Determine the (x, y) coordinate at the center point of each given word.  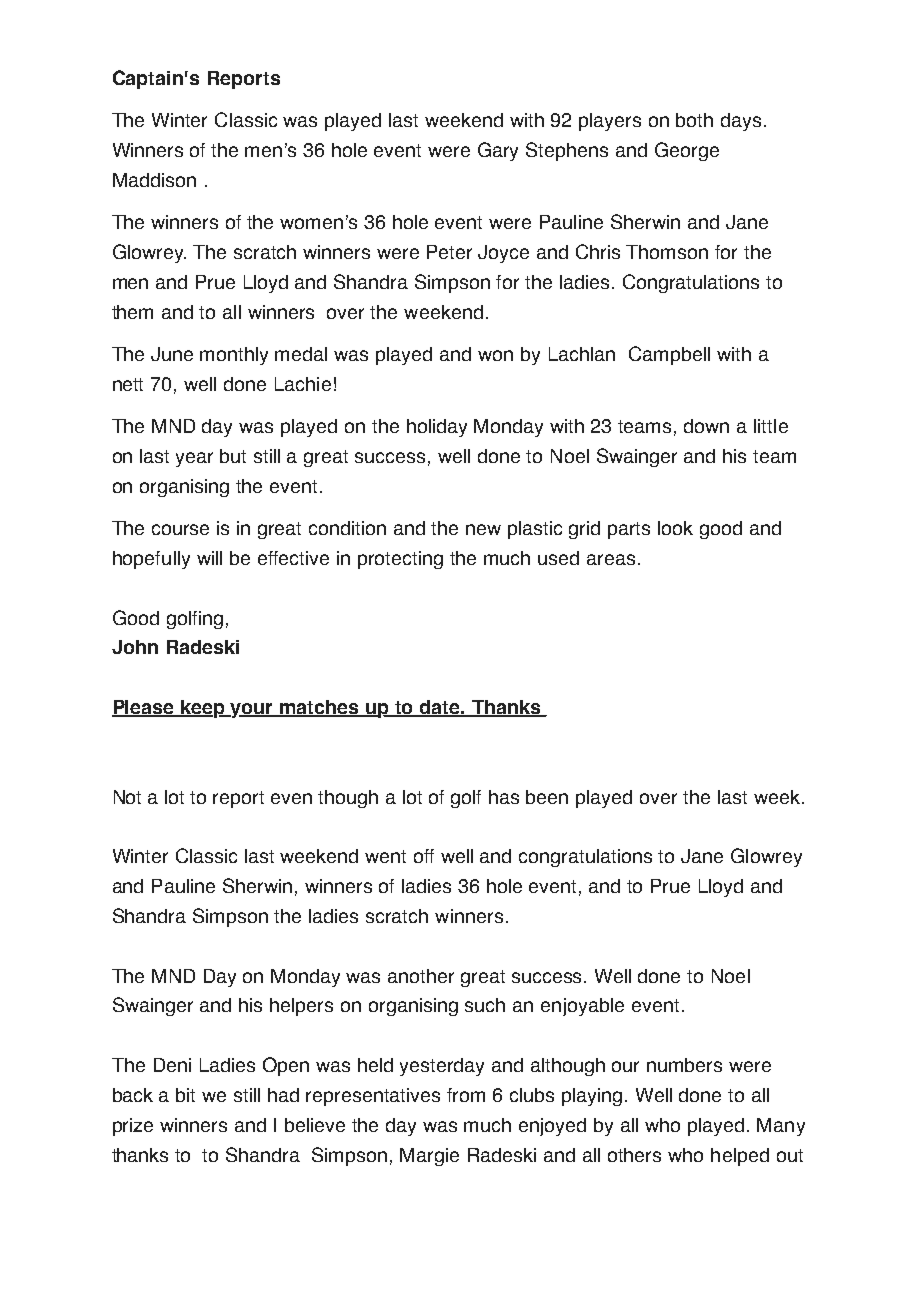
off (424, 856)
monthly (234, 356)
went (385, 856)
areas (611, 559)
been (547, 797)
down (706, 426)
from (466, 1095)
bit (185, 1095)
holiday (437, 428)
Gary (498, 151)
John (135, 647)
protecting (400, 560)
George (687, 151)
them (132, 312)
